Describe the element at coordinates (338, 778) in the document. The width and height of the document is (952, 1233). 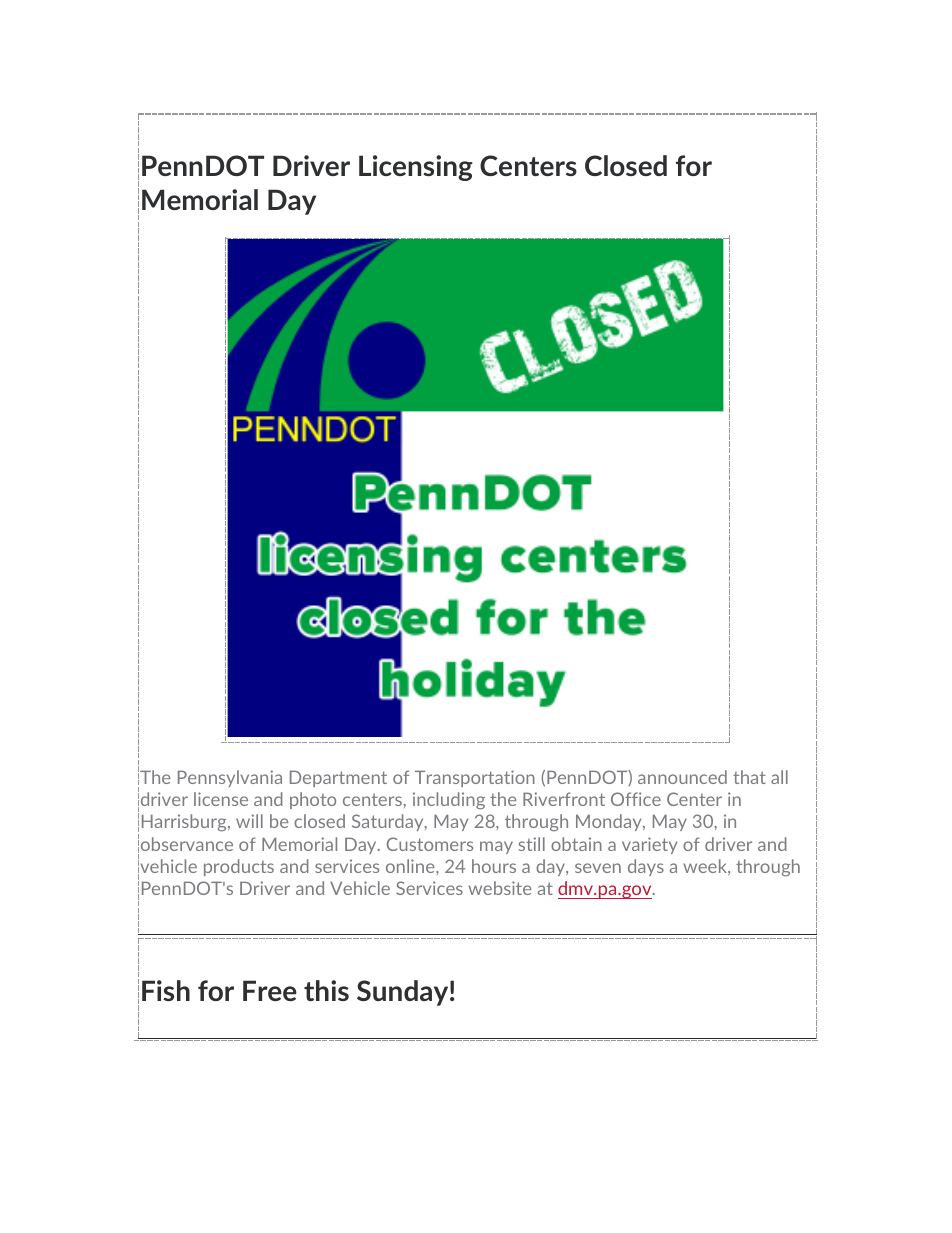
I see `Department` at that location.
